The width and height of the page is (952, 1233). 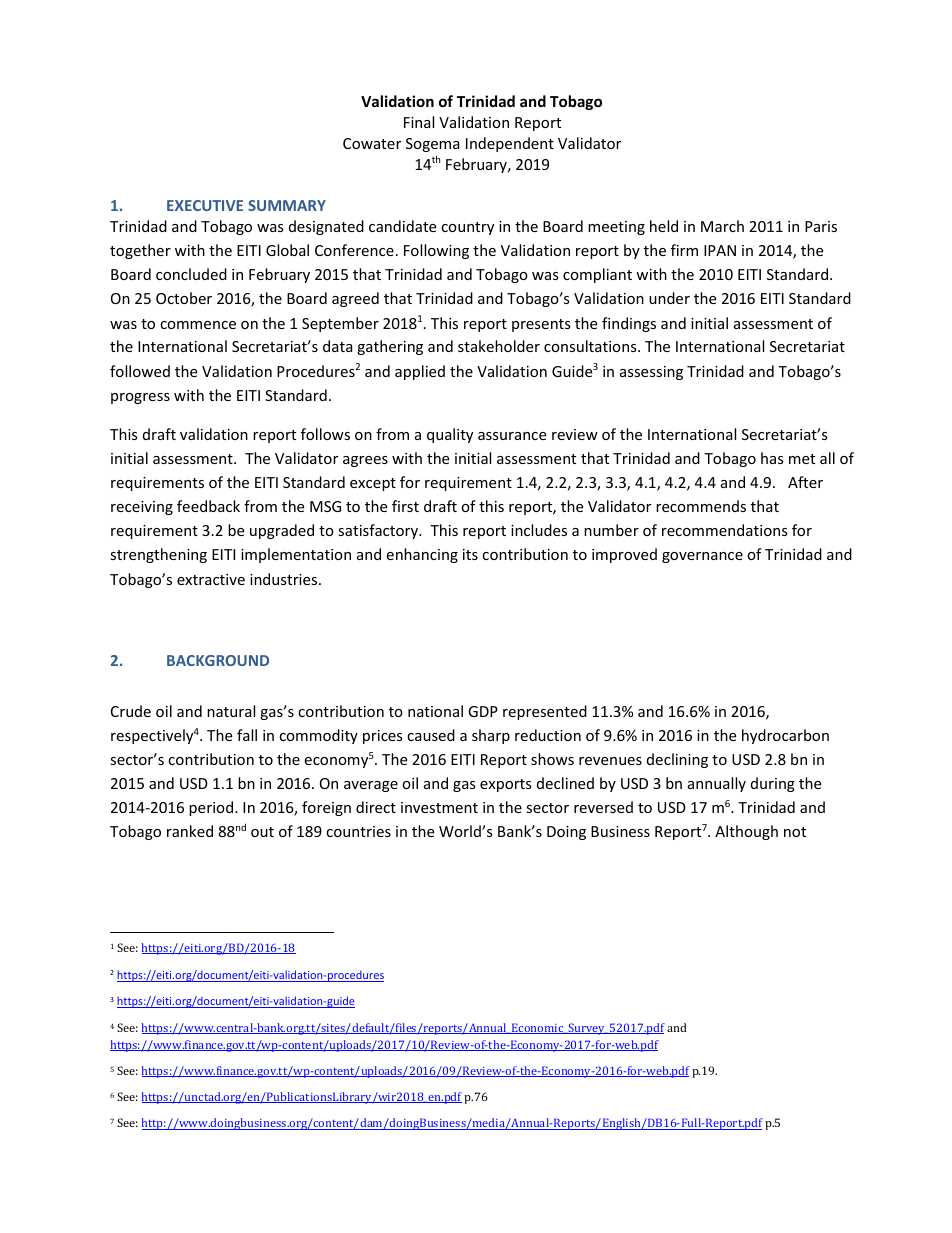 I want to click on strengthening, so click(x=158, y=555).
